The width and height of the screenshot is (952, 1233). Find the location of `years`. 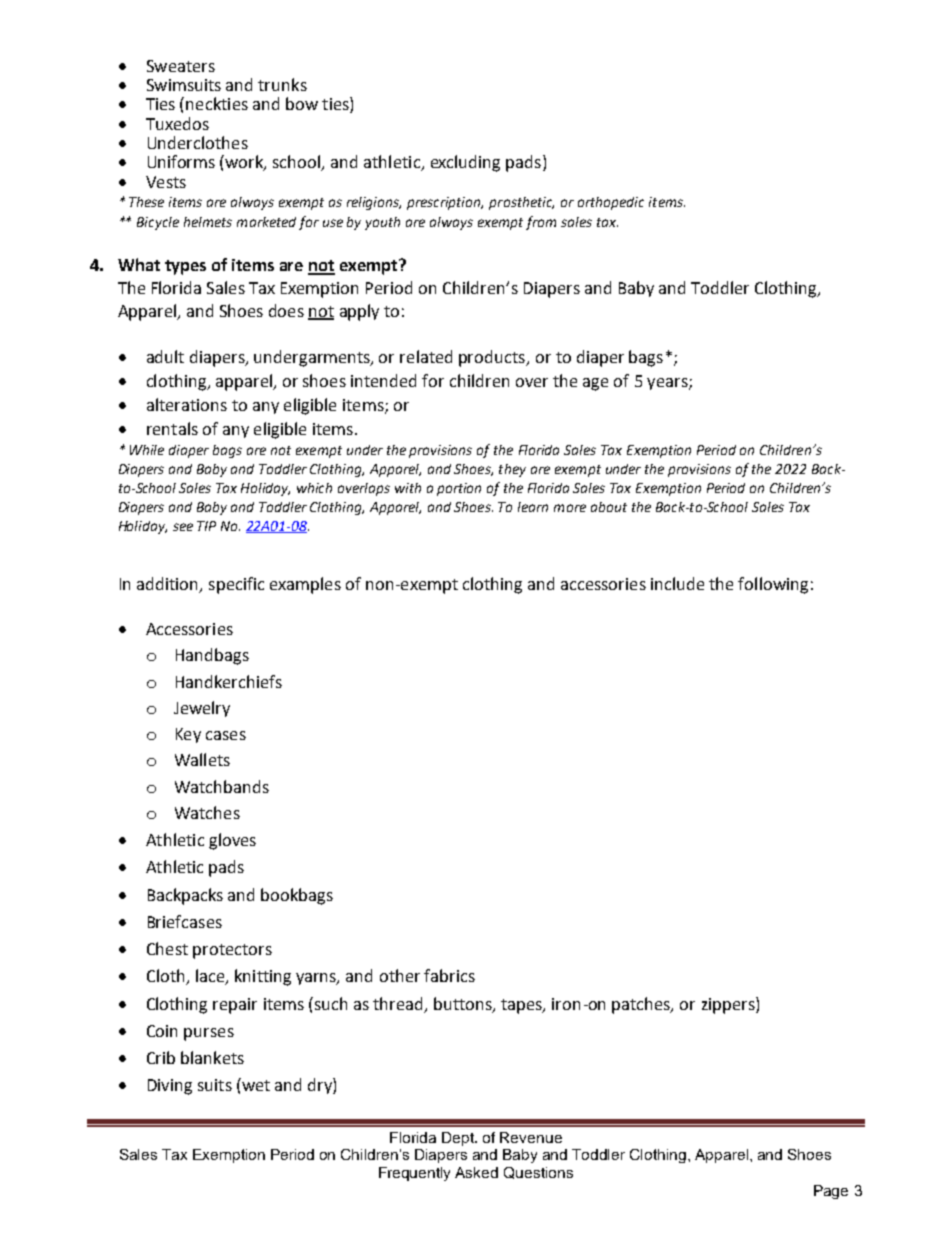

years is located at coordinates (668, 384).
